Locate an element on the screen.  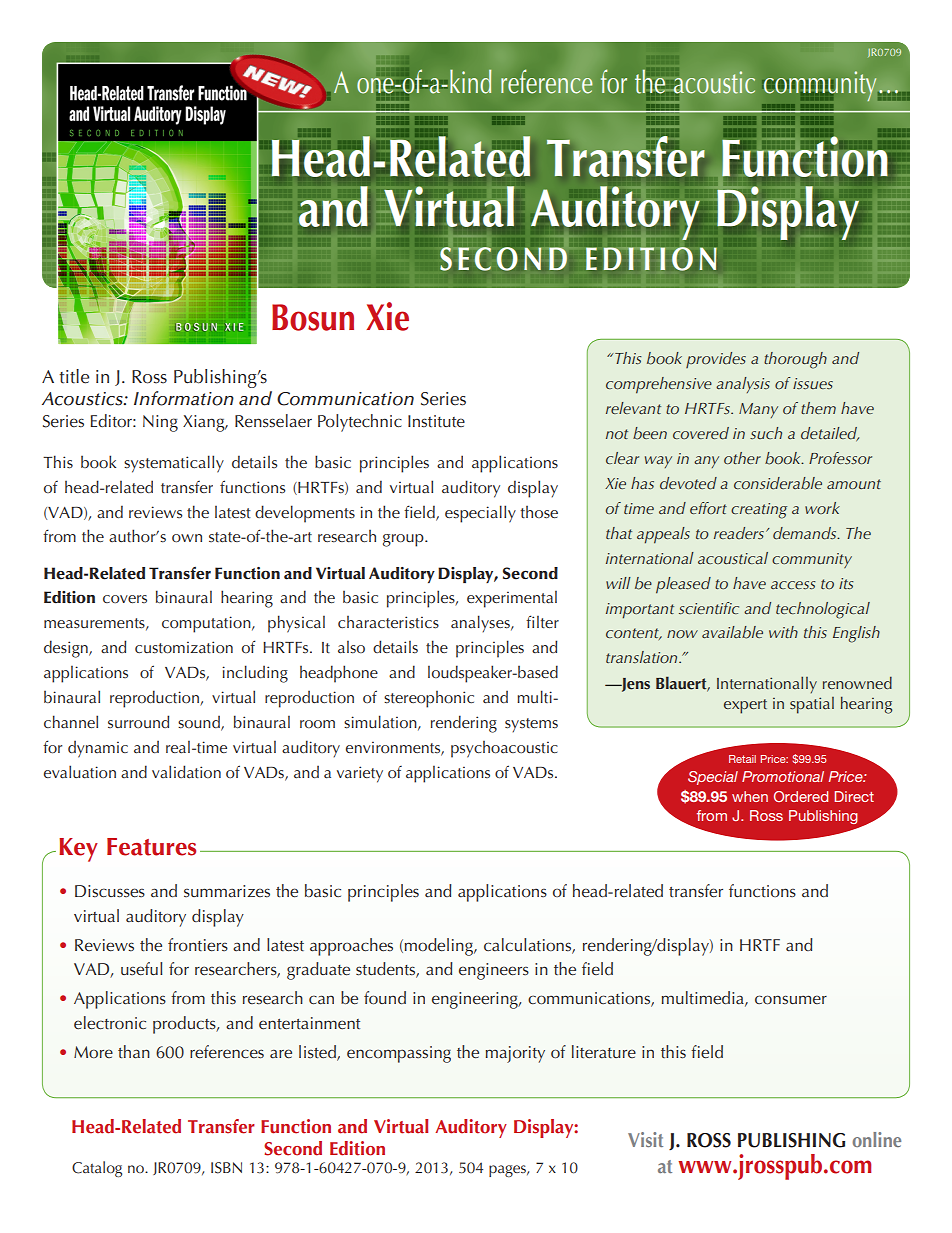
Ordered is located at coordinates (801, 796).
